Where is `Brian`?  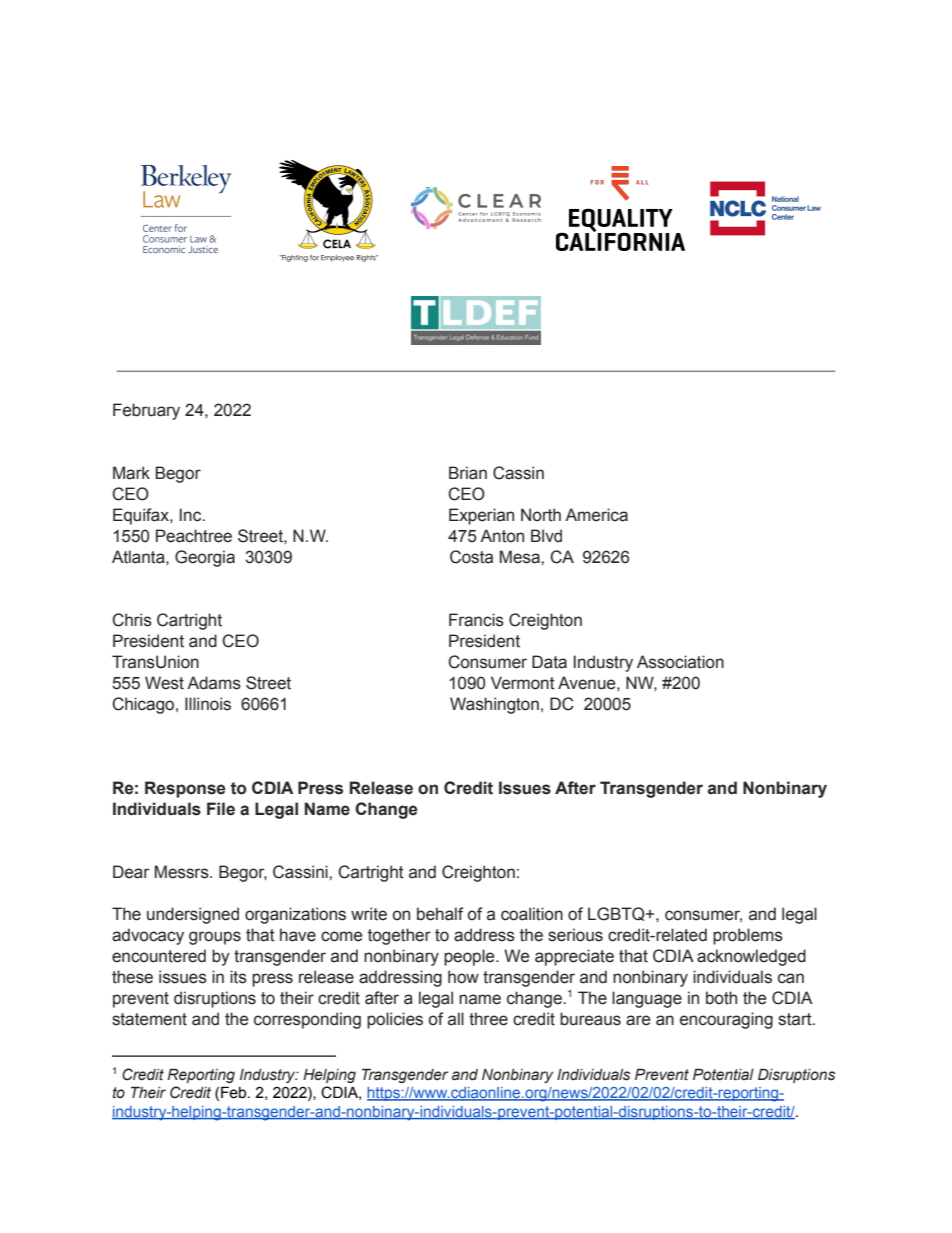 Brian is located at coordinates (468, 473).
